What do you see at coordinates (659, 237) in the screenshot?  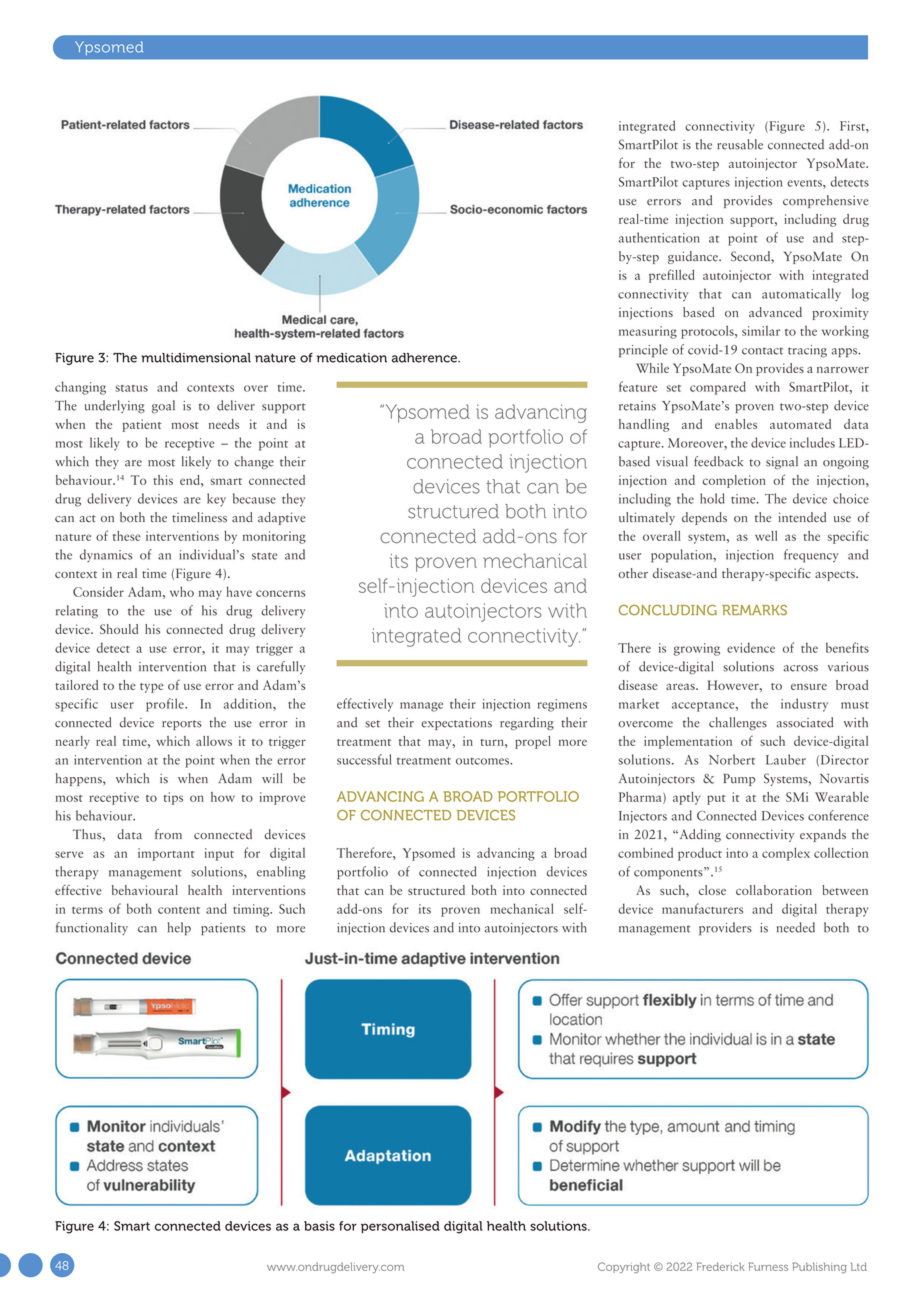 I see `authentication` at bounding box center [659, 237].
